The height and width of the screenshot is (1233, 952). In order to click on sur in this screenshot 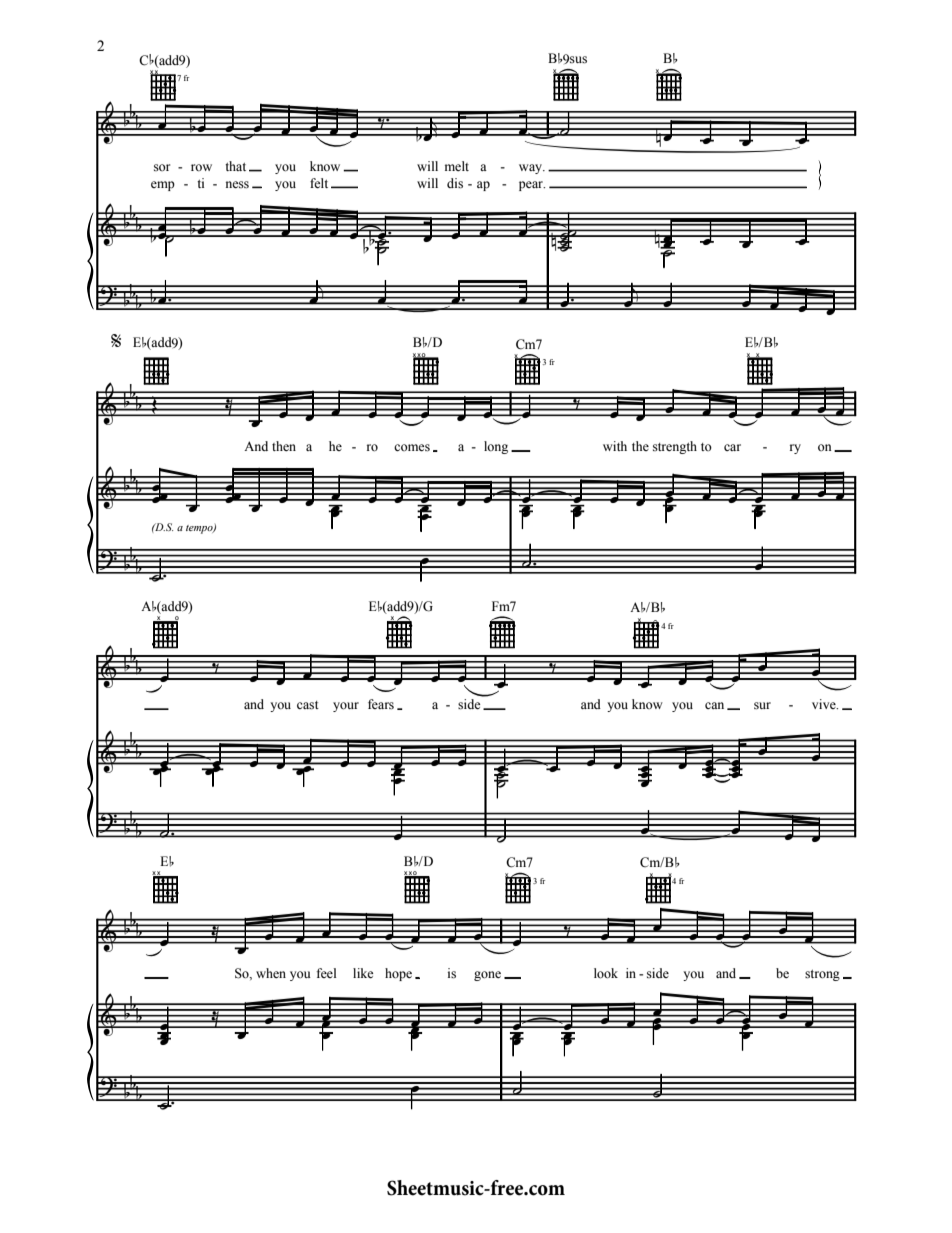, I will do `click(762, 706)`.
